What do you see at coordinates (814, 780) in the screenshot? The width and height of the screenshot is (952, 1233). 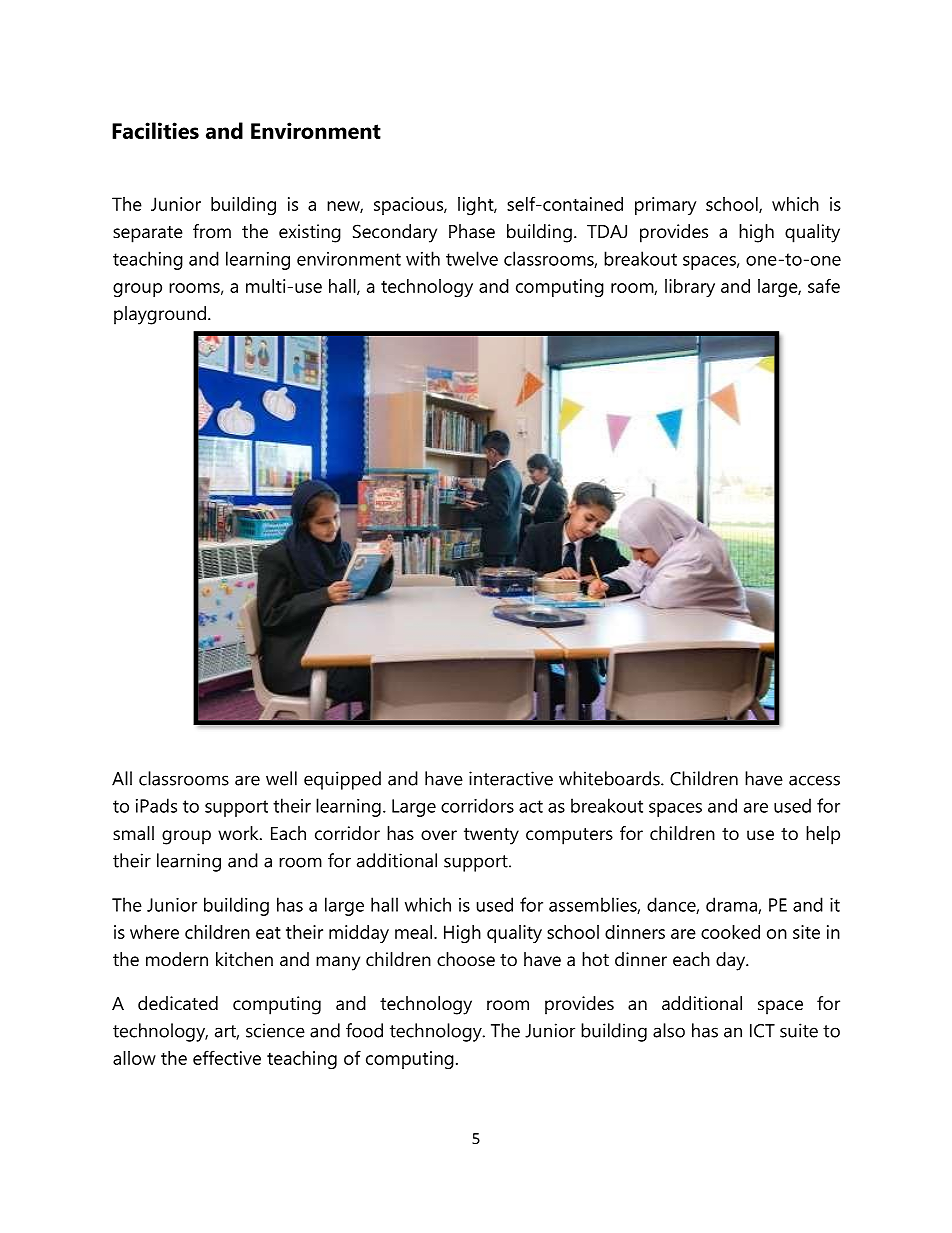 I see `access` at bounding box center [814, 780].
